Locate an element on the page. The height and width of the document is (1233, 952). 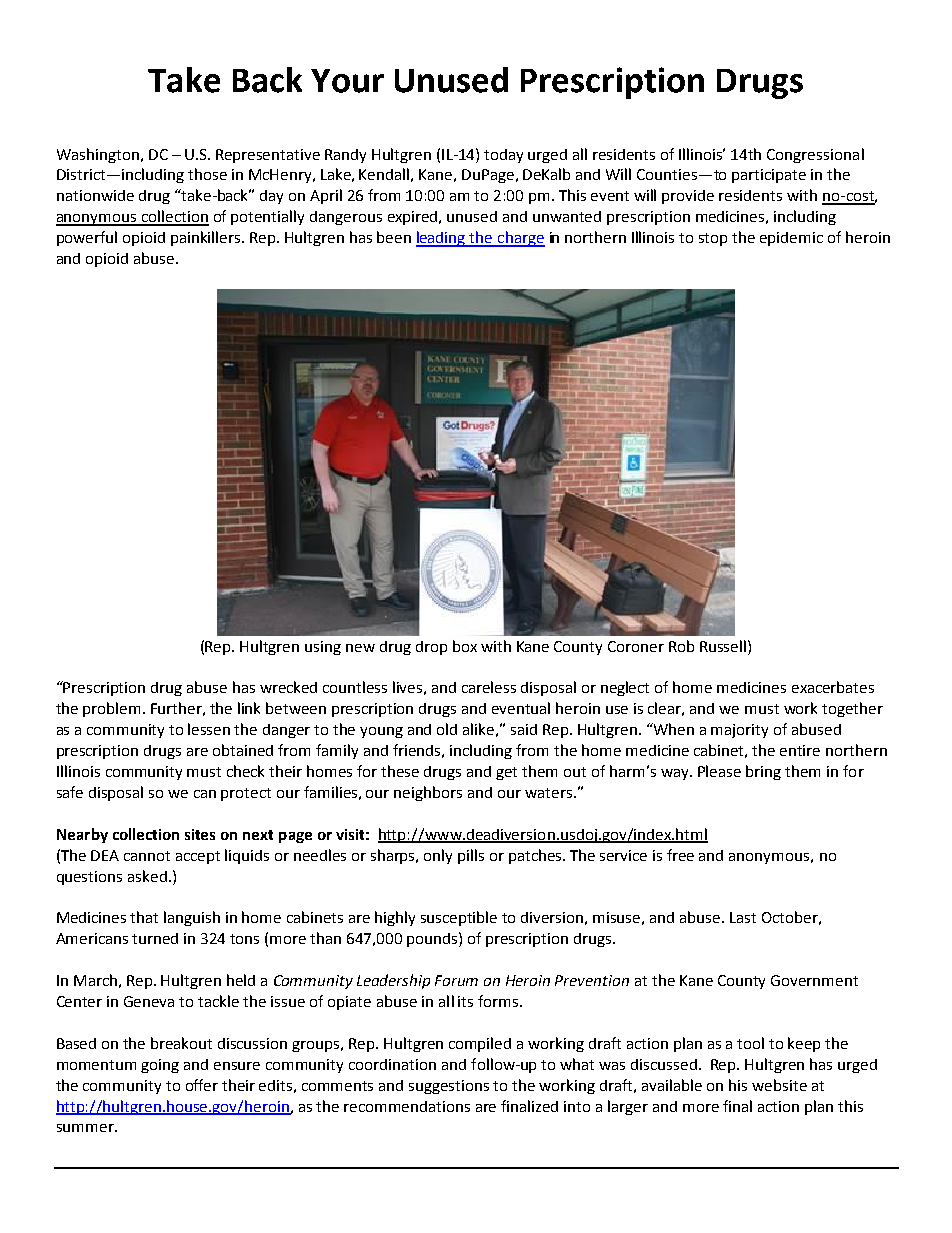
Washington is located at coordinates (98, 155).
